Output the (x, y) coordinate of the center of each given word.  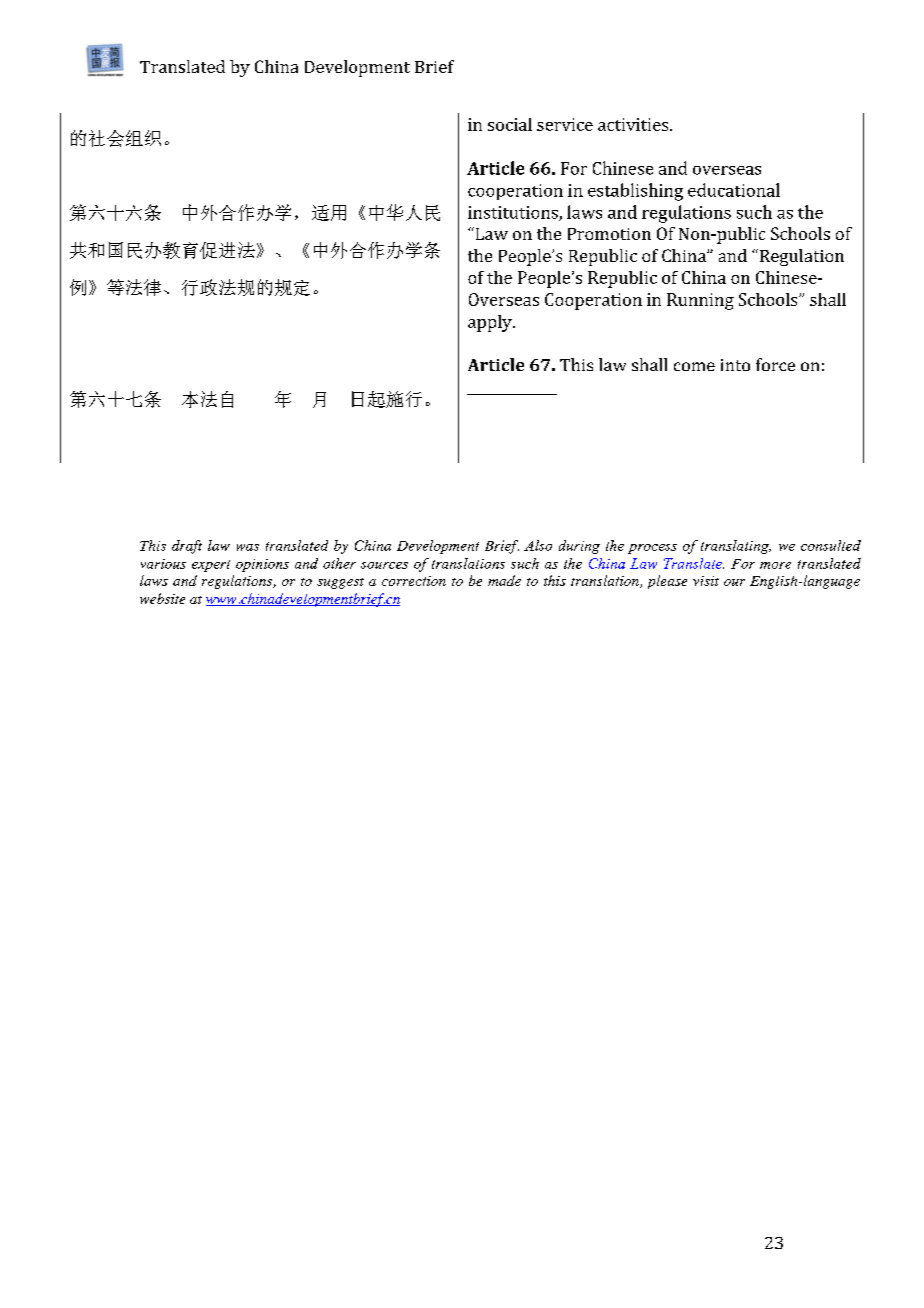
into (735, 365)
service (565, 124)
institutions (514, 213)
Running (700, 301)
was (248, 547)
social (510, 124)
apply (491, 323)
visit (706, 581)
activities (634, 124)
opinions (262, 565)
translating (736, 547)
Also (538, 545)
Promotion (609, 234)
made (504, 580)
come (694, 366)
